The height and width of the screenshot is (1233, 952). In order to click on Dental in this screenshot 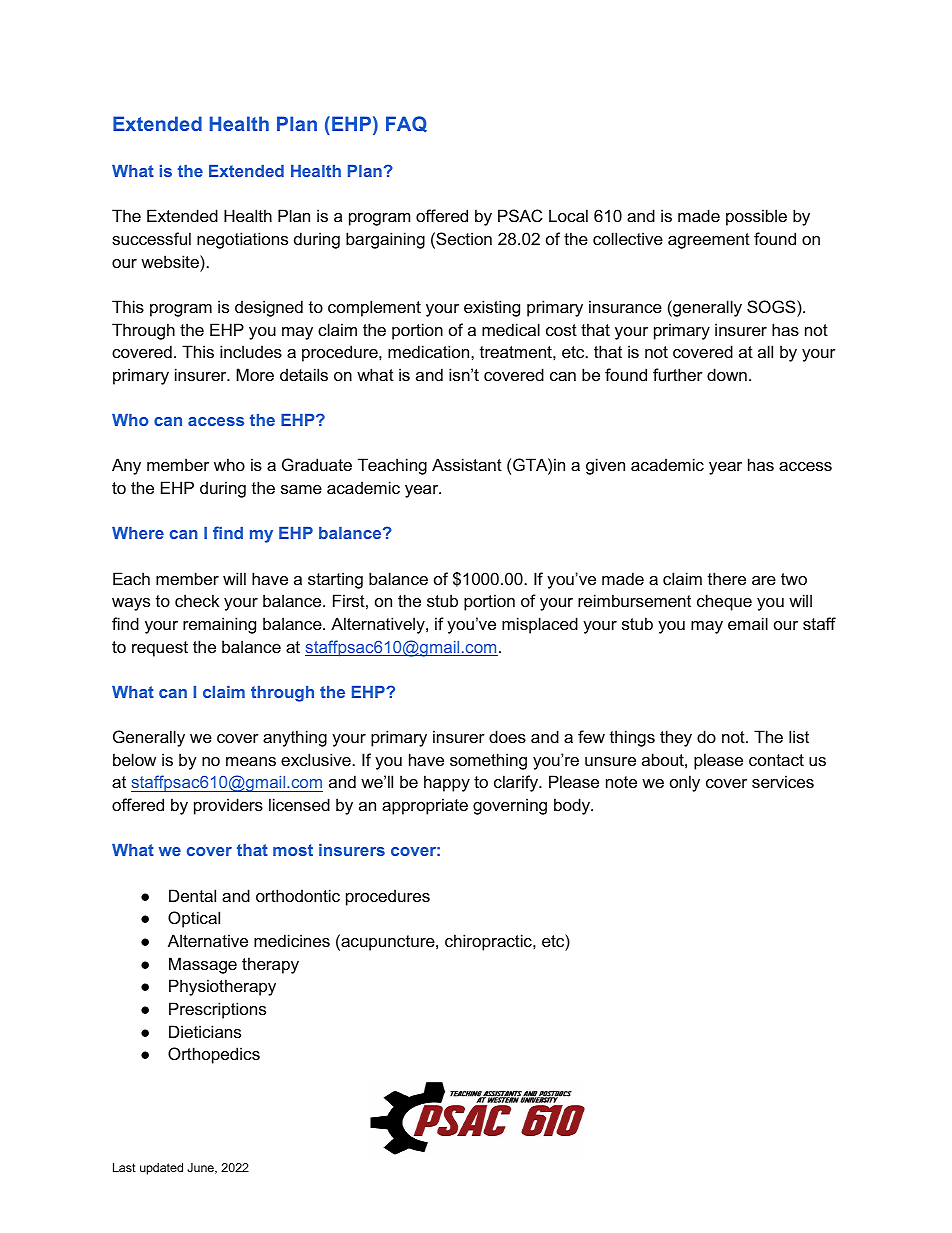, I will do `click(192, 895)`.
